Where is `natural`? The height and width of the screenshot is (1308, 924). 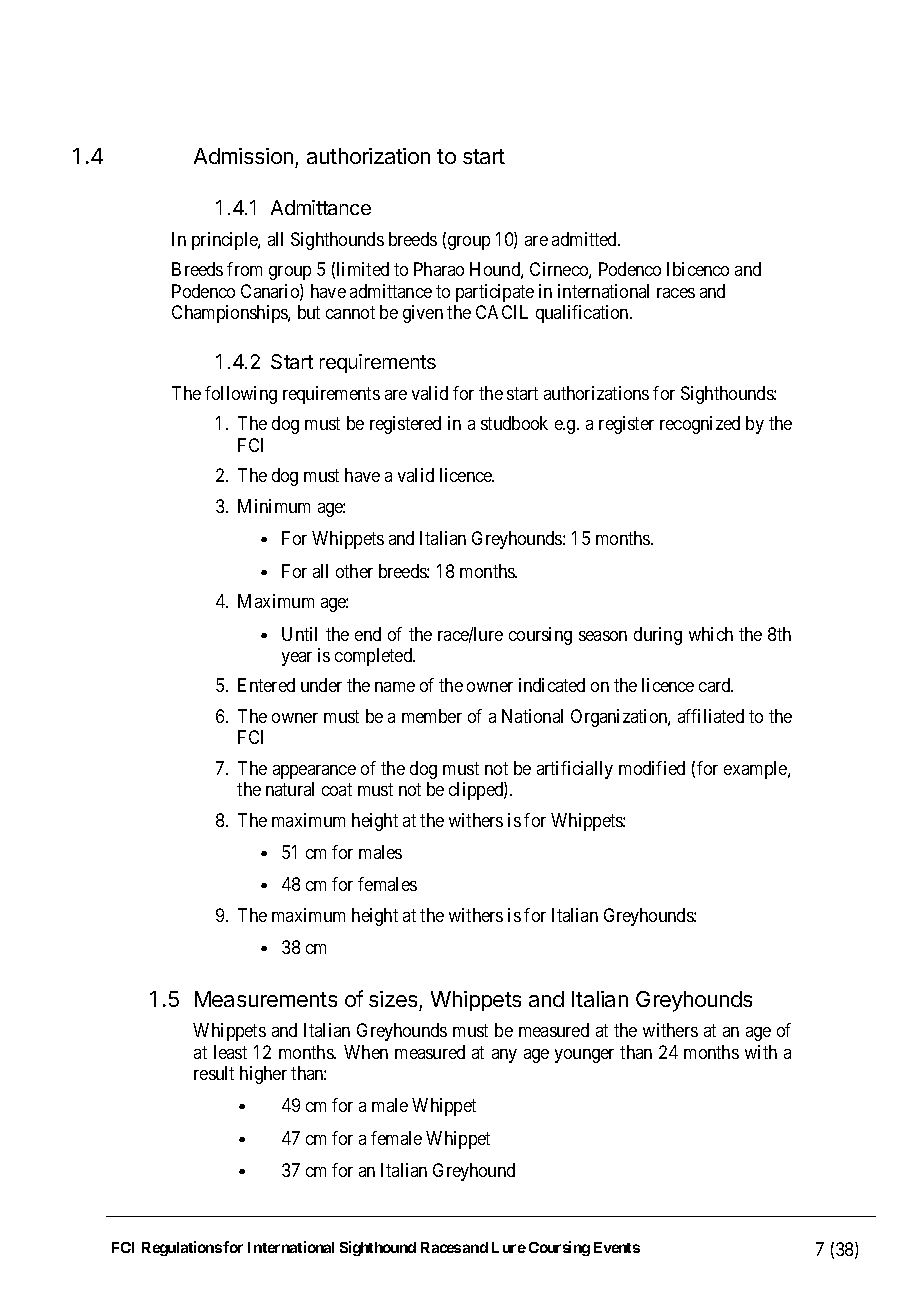 natural is located at coordinates (290, 789).
